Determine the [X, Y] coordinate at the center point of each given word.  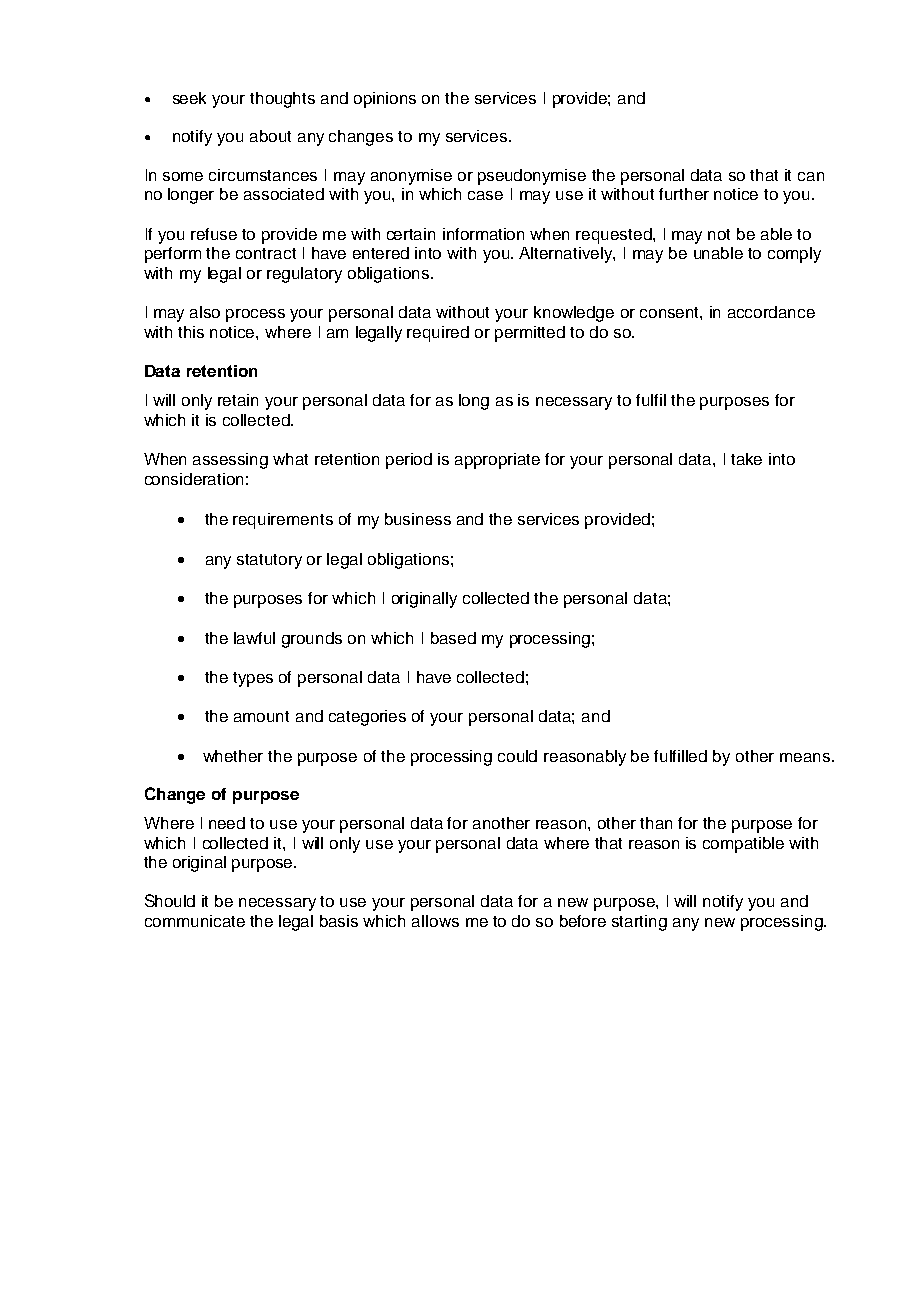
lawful [254, 638]
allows [435, 921]
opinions [385, 100]
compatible [743, 845]
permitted [530, 334]
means [806, 757]
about [270, 136]
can [811, 176]
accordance [771, 312]
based [453, 638]
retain [238, 400]
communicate [195, 921]
